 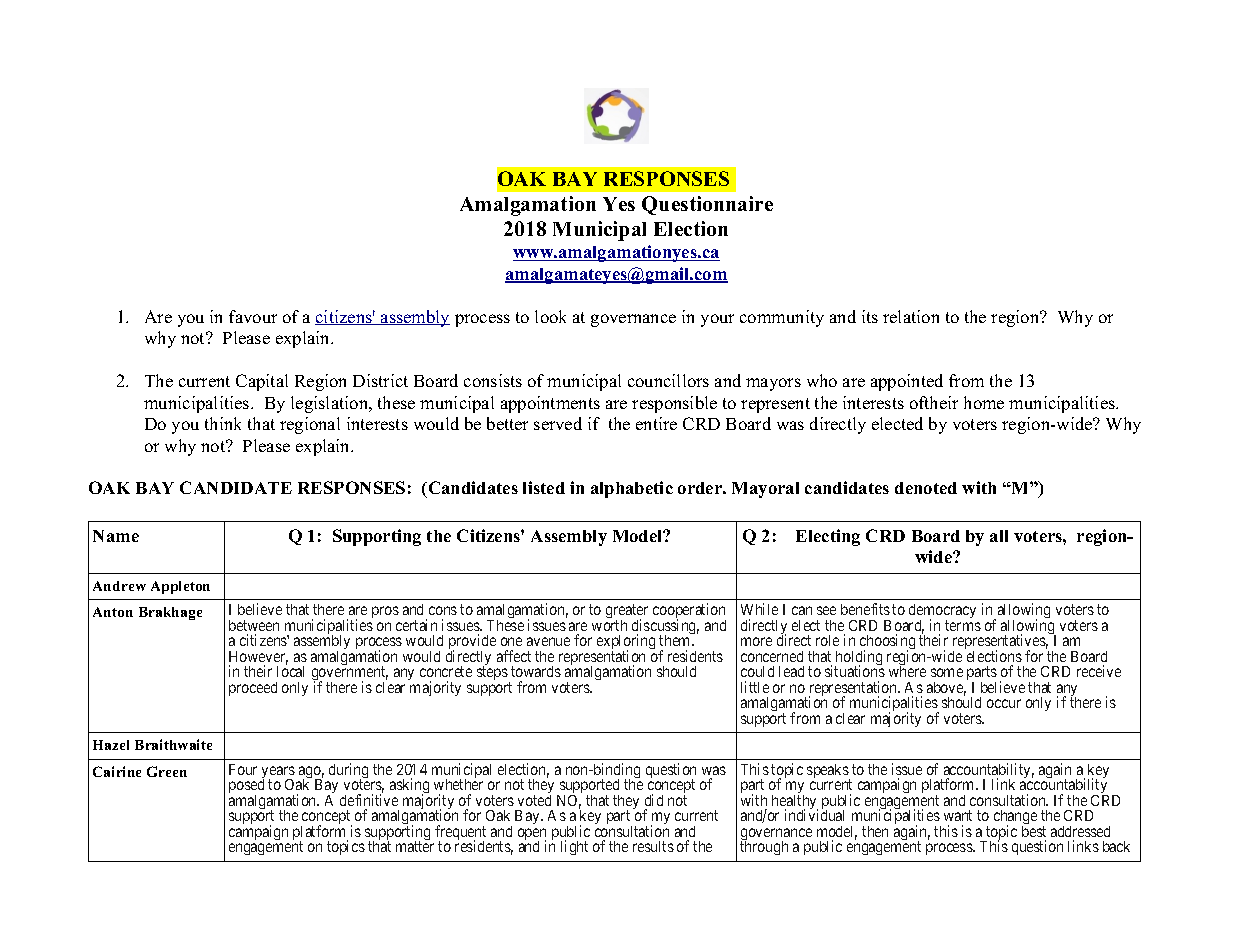 I want to click on Appleton, so click(x=180, y=587).
